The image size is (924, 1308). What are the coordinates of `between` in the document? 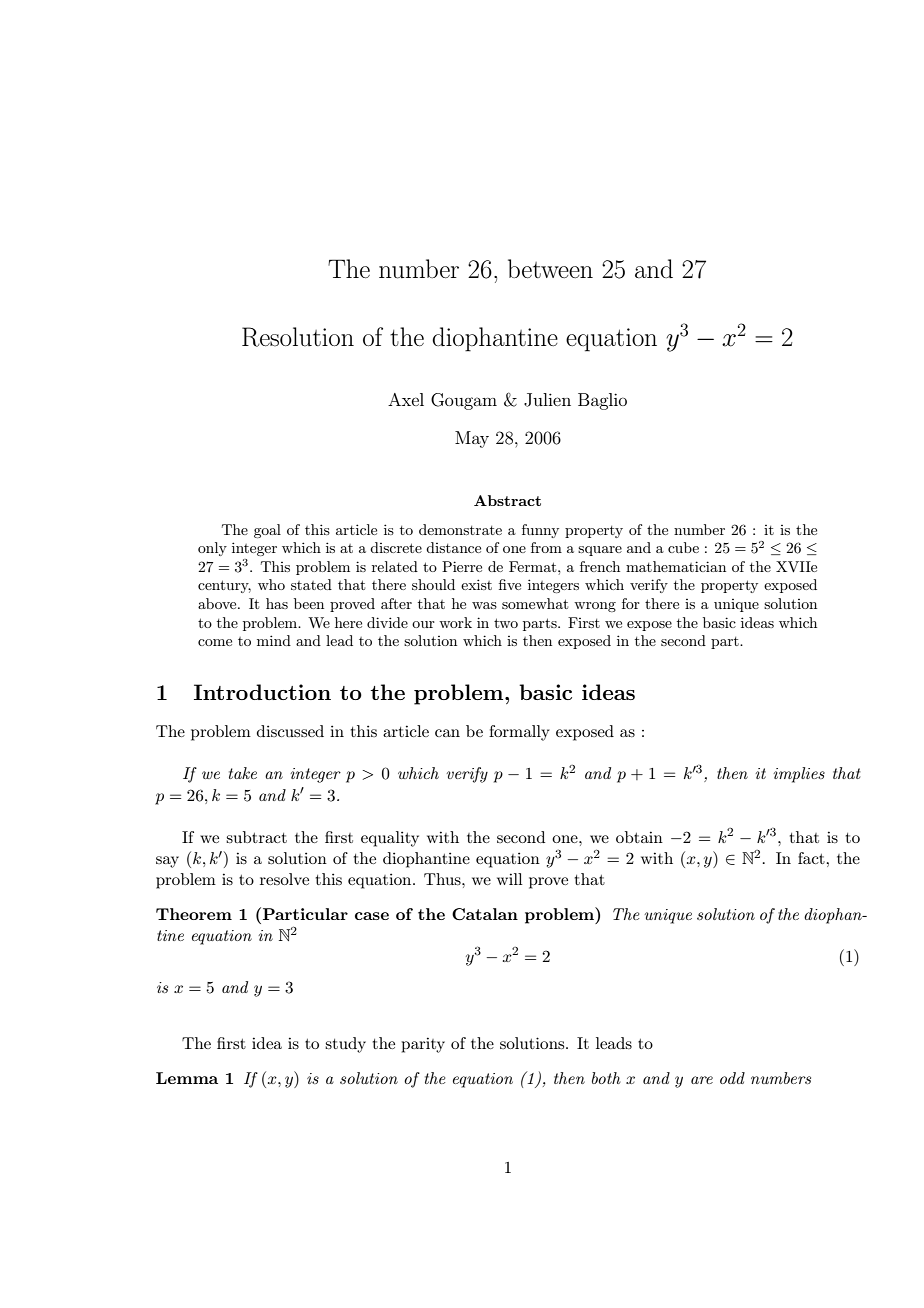 It's located at (550, 268).
